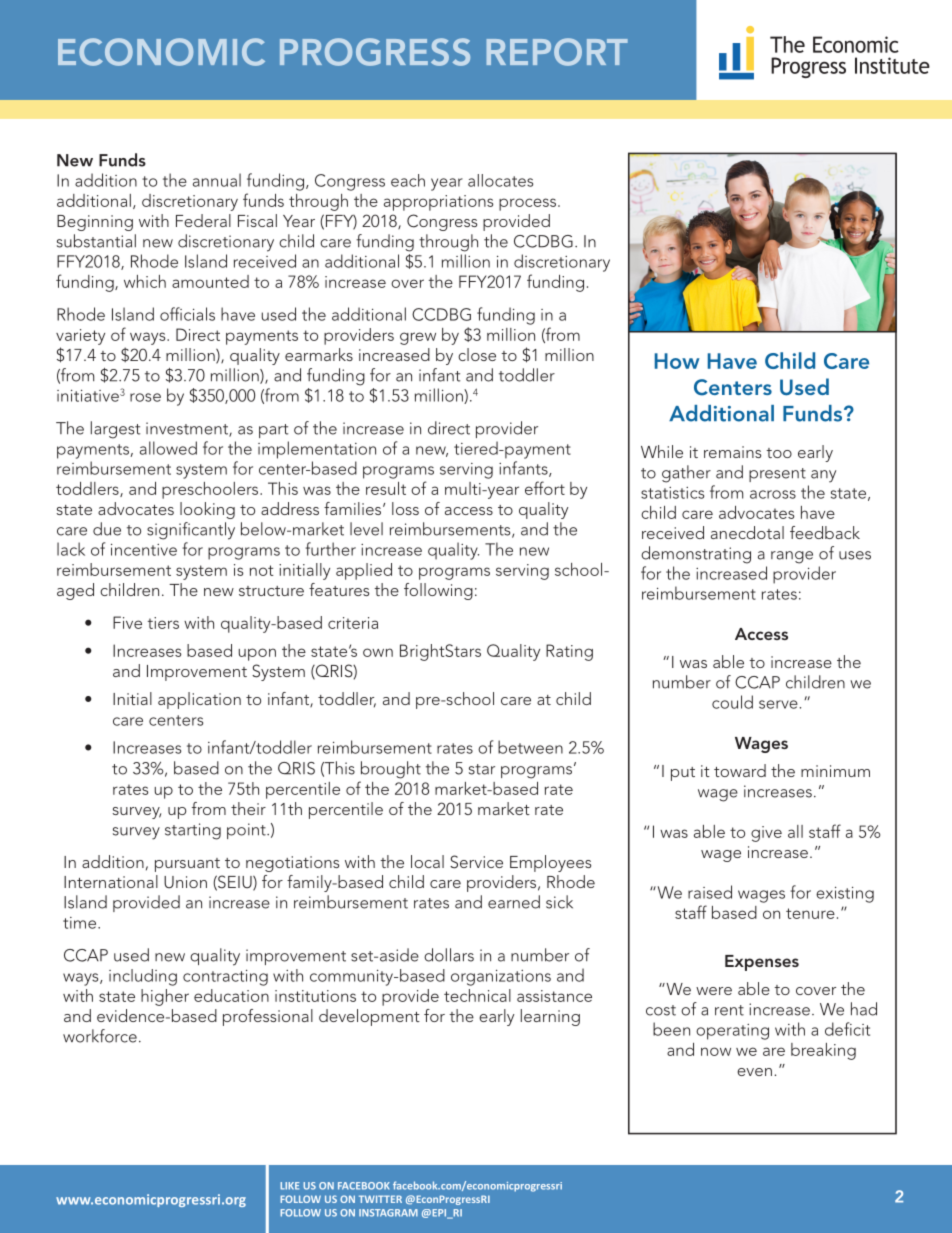 This screenshot has height=1233, width=952. What do you see at coordinates (557, 52) in the screenshot?
I see `REPORT` at bounding box center [557, 52].
